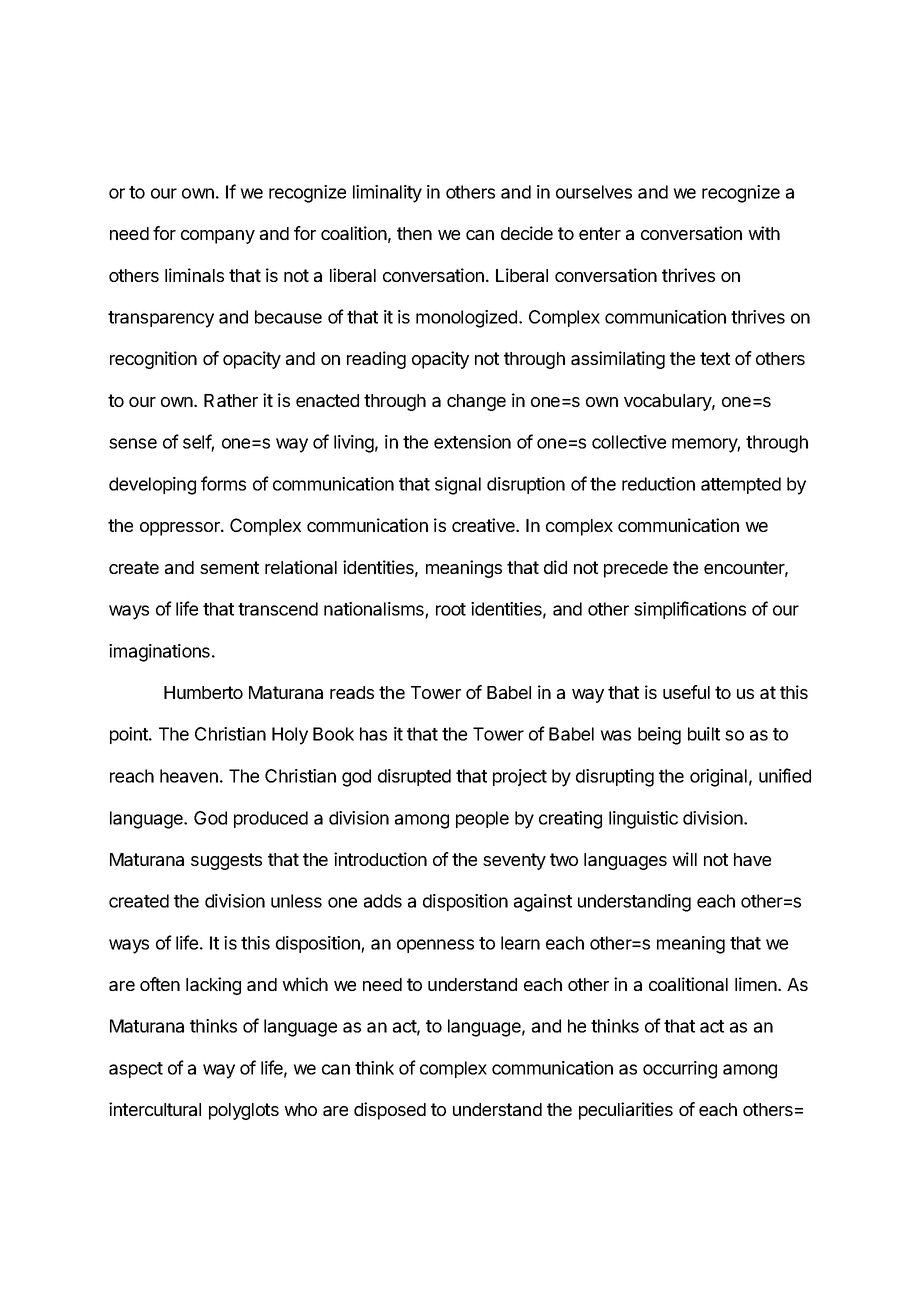 The image size is (924, 1308). What do you see at coordinates (223, 483) in the image?
I see `forms` at bounding box center [223, 483].
